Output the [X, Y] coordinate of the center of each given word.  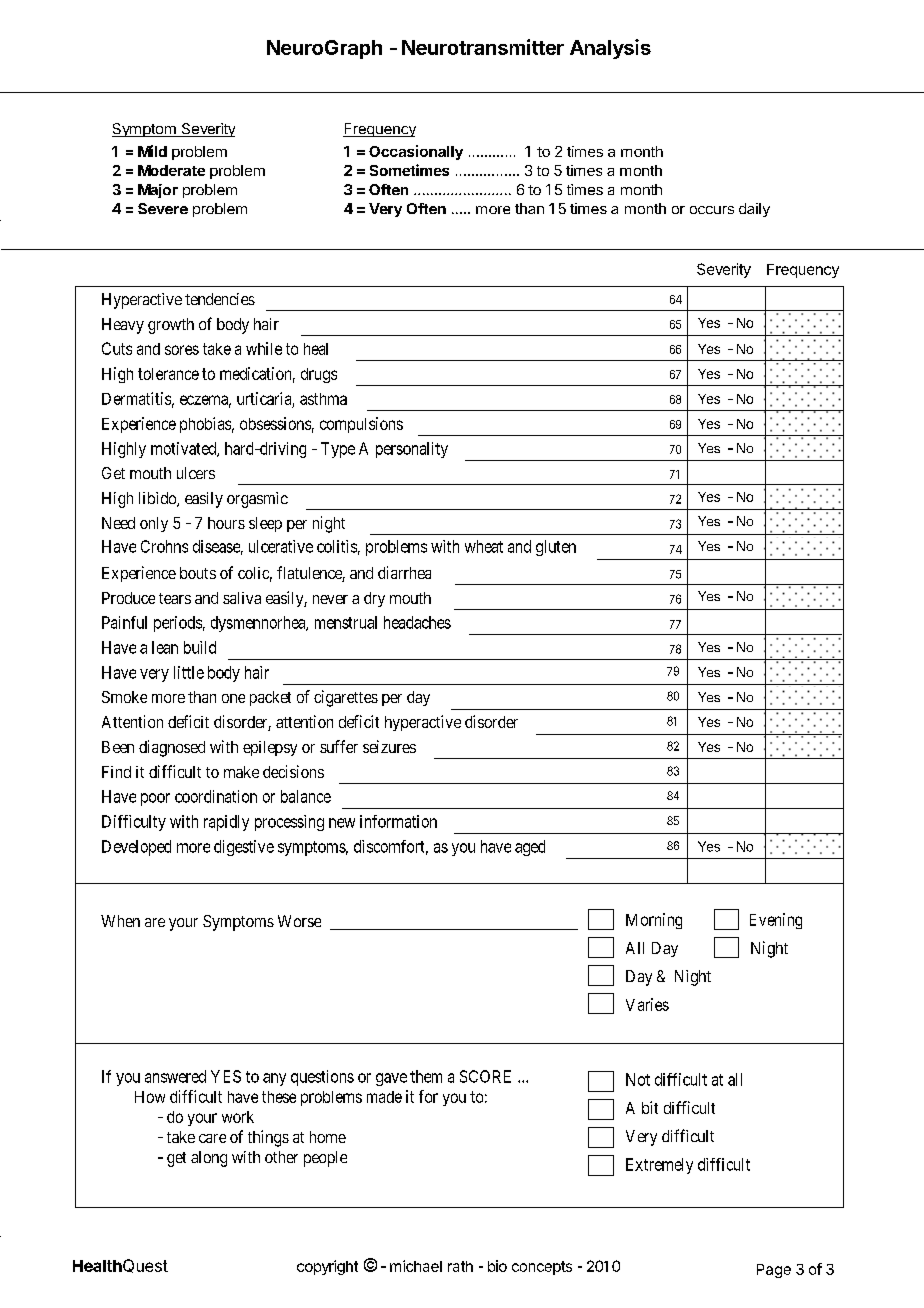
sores [182, 350]
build [200, 647]
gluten [556, 548]
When [120, 921]
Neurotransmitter [483, 47]
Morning [654, 921]
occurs [712, 210]
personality [412, 450]
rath [460, 1266]
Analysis [610, 49]
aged [530, 848]
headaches [417, 622]
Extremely [659, 1166]
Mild [152, 151]
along [209, 1159]
